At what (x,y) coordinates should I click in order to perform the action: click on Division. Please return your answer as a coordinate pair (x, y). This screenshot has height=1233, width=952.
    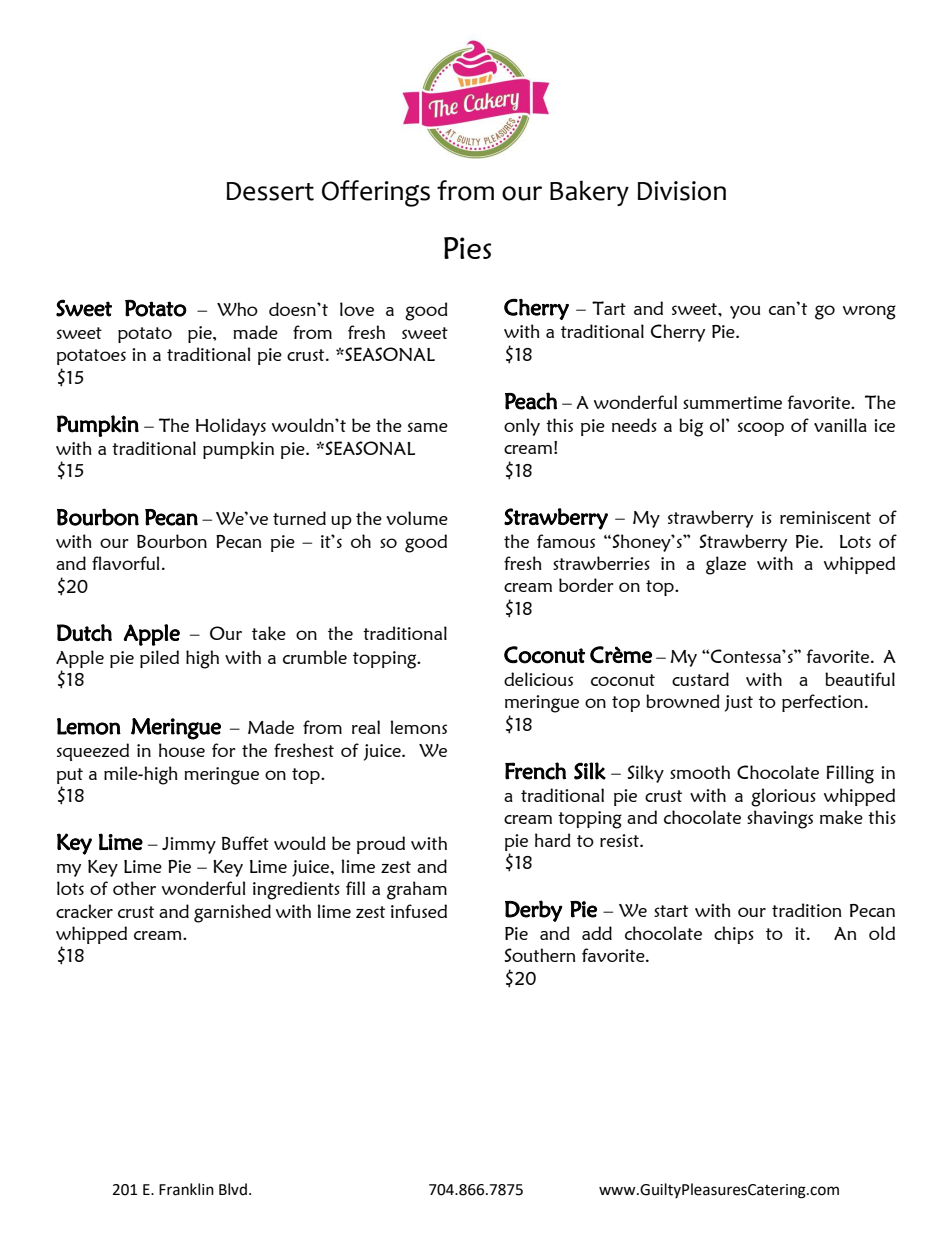
    Looking at the image, I should click on (682, 191).
